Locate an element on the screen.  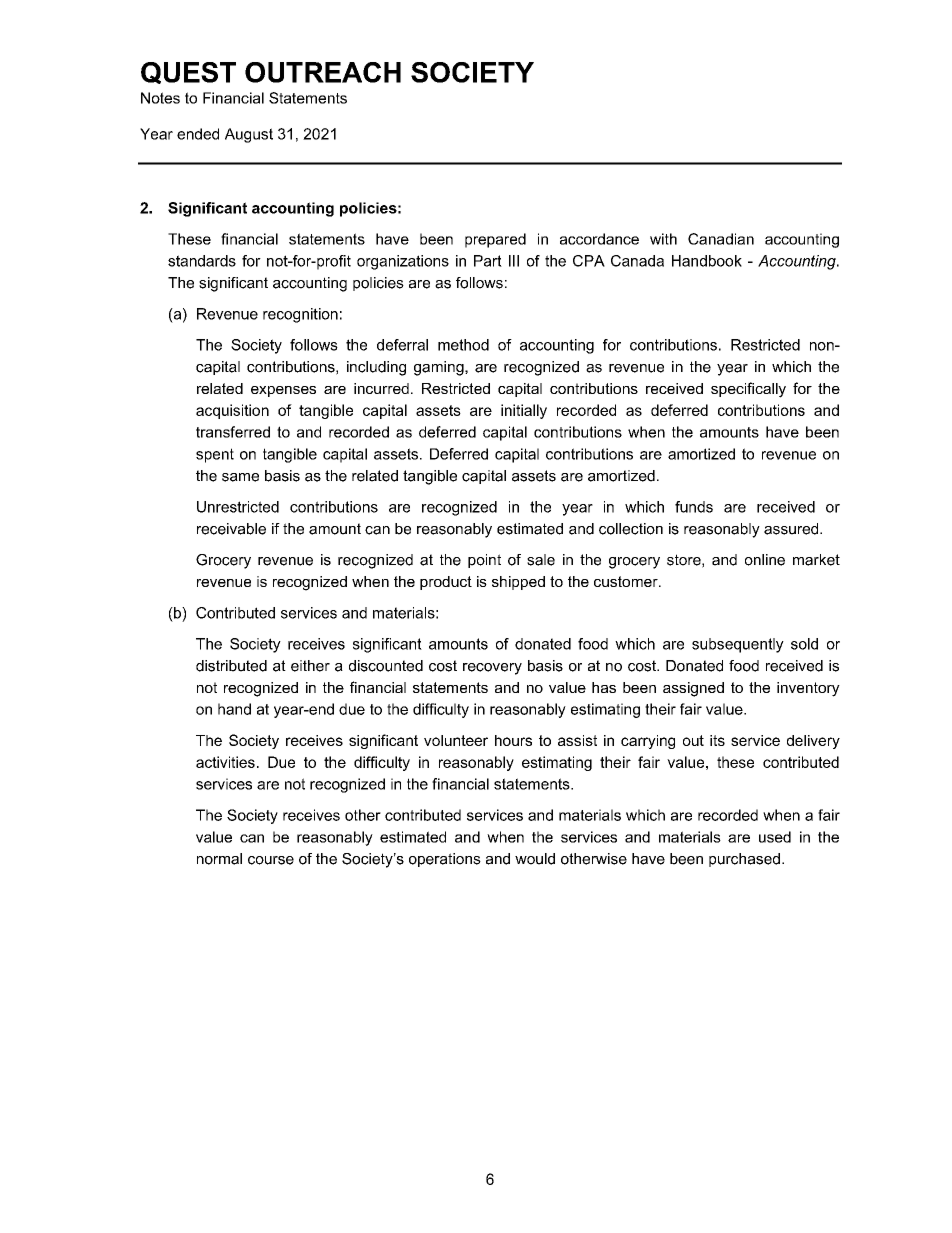
OUTREACH is located at coordinates (323, 72).
